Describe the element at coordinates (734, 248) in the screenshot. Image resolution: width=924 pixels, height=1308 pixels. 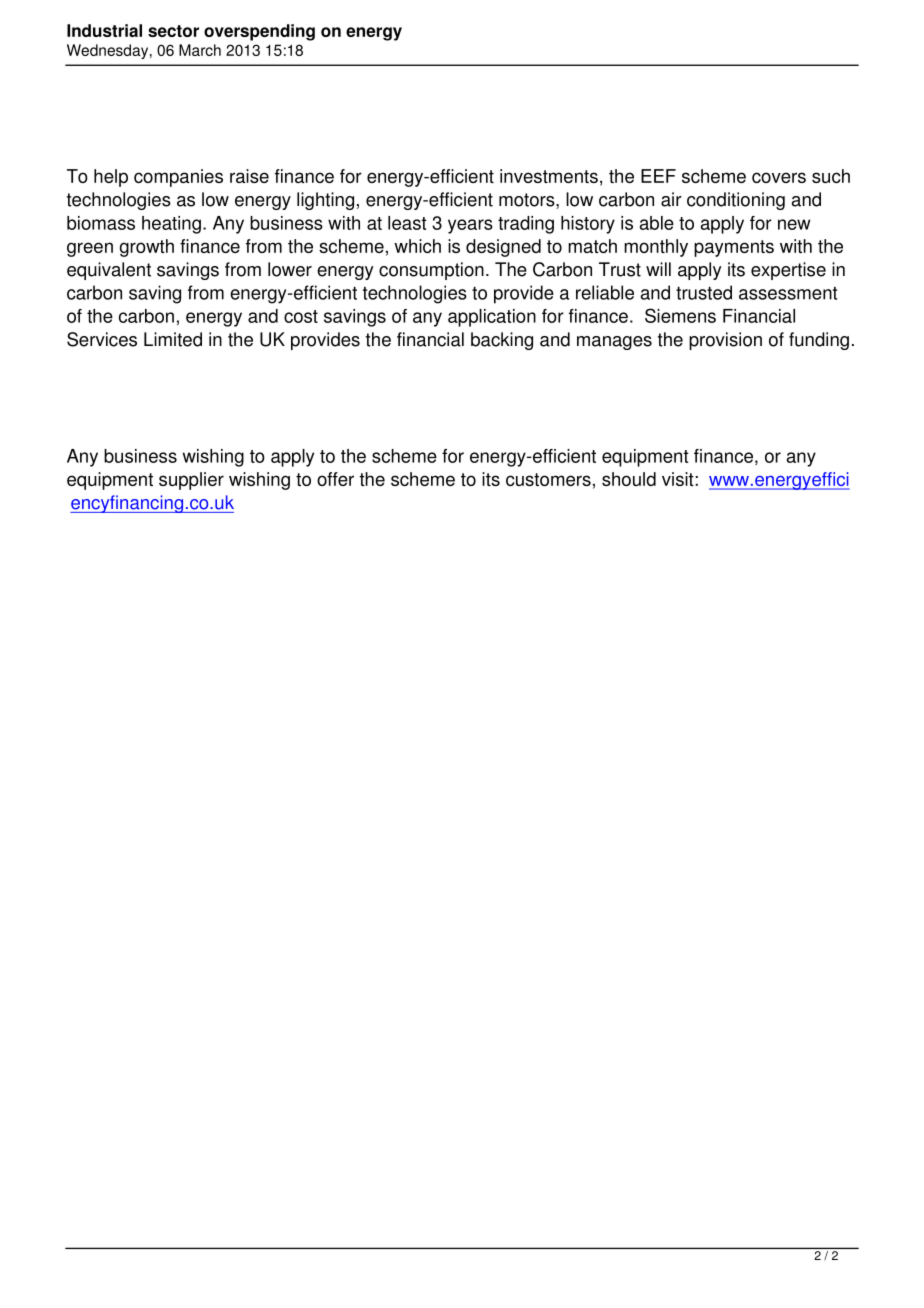
I see `payments` at that location.
